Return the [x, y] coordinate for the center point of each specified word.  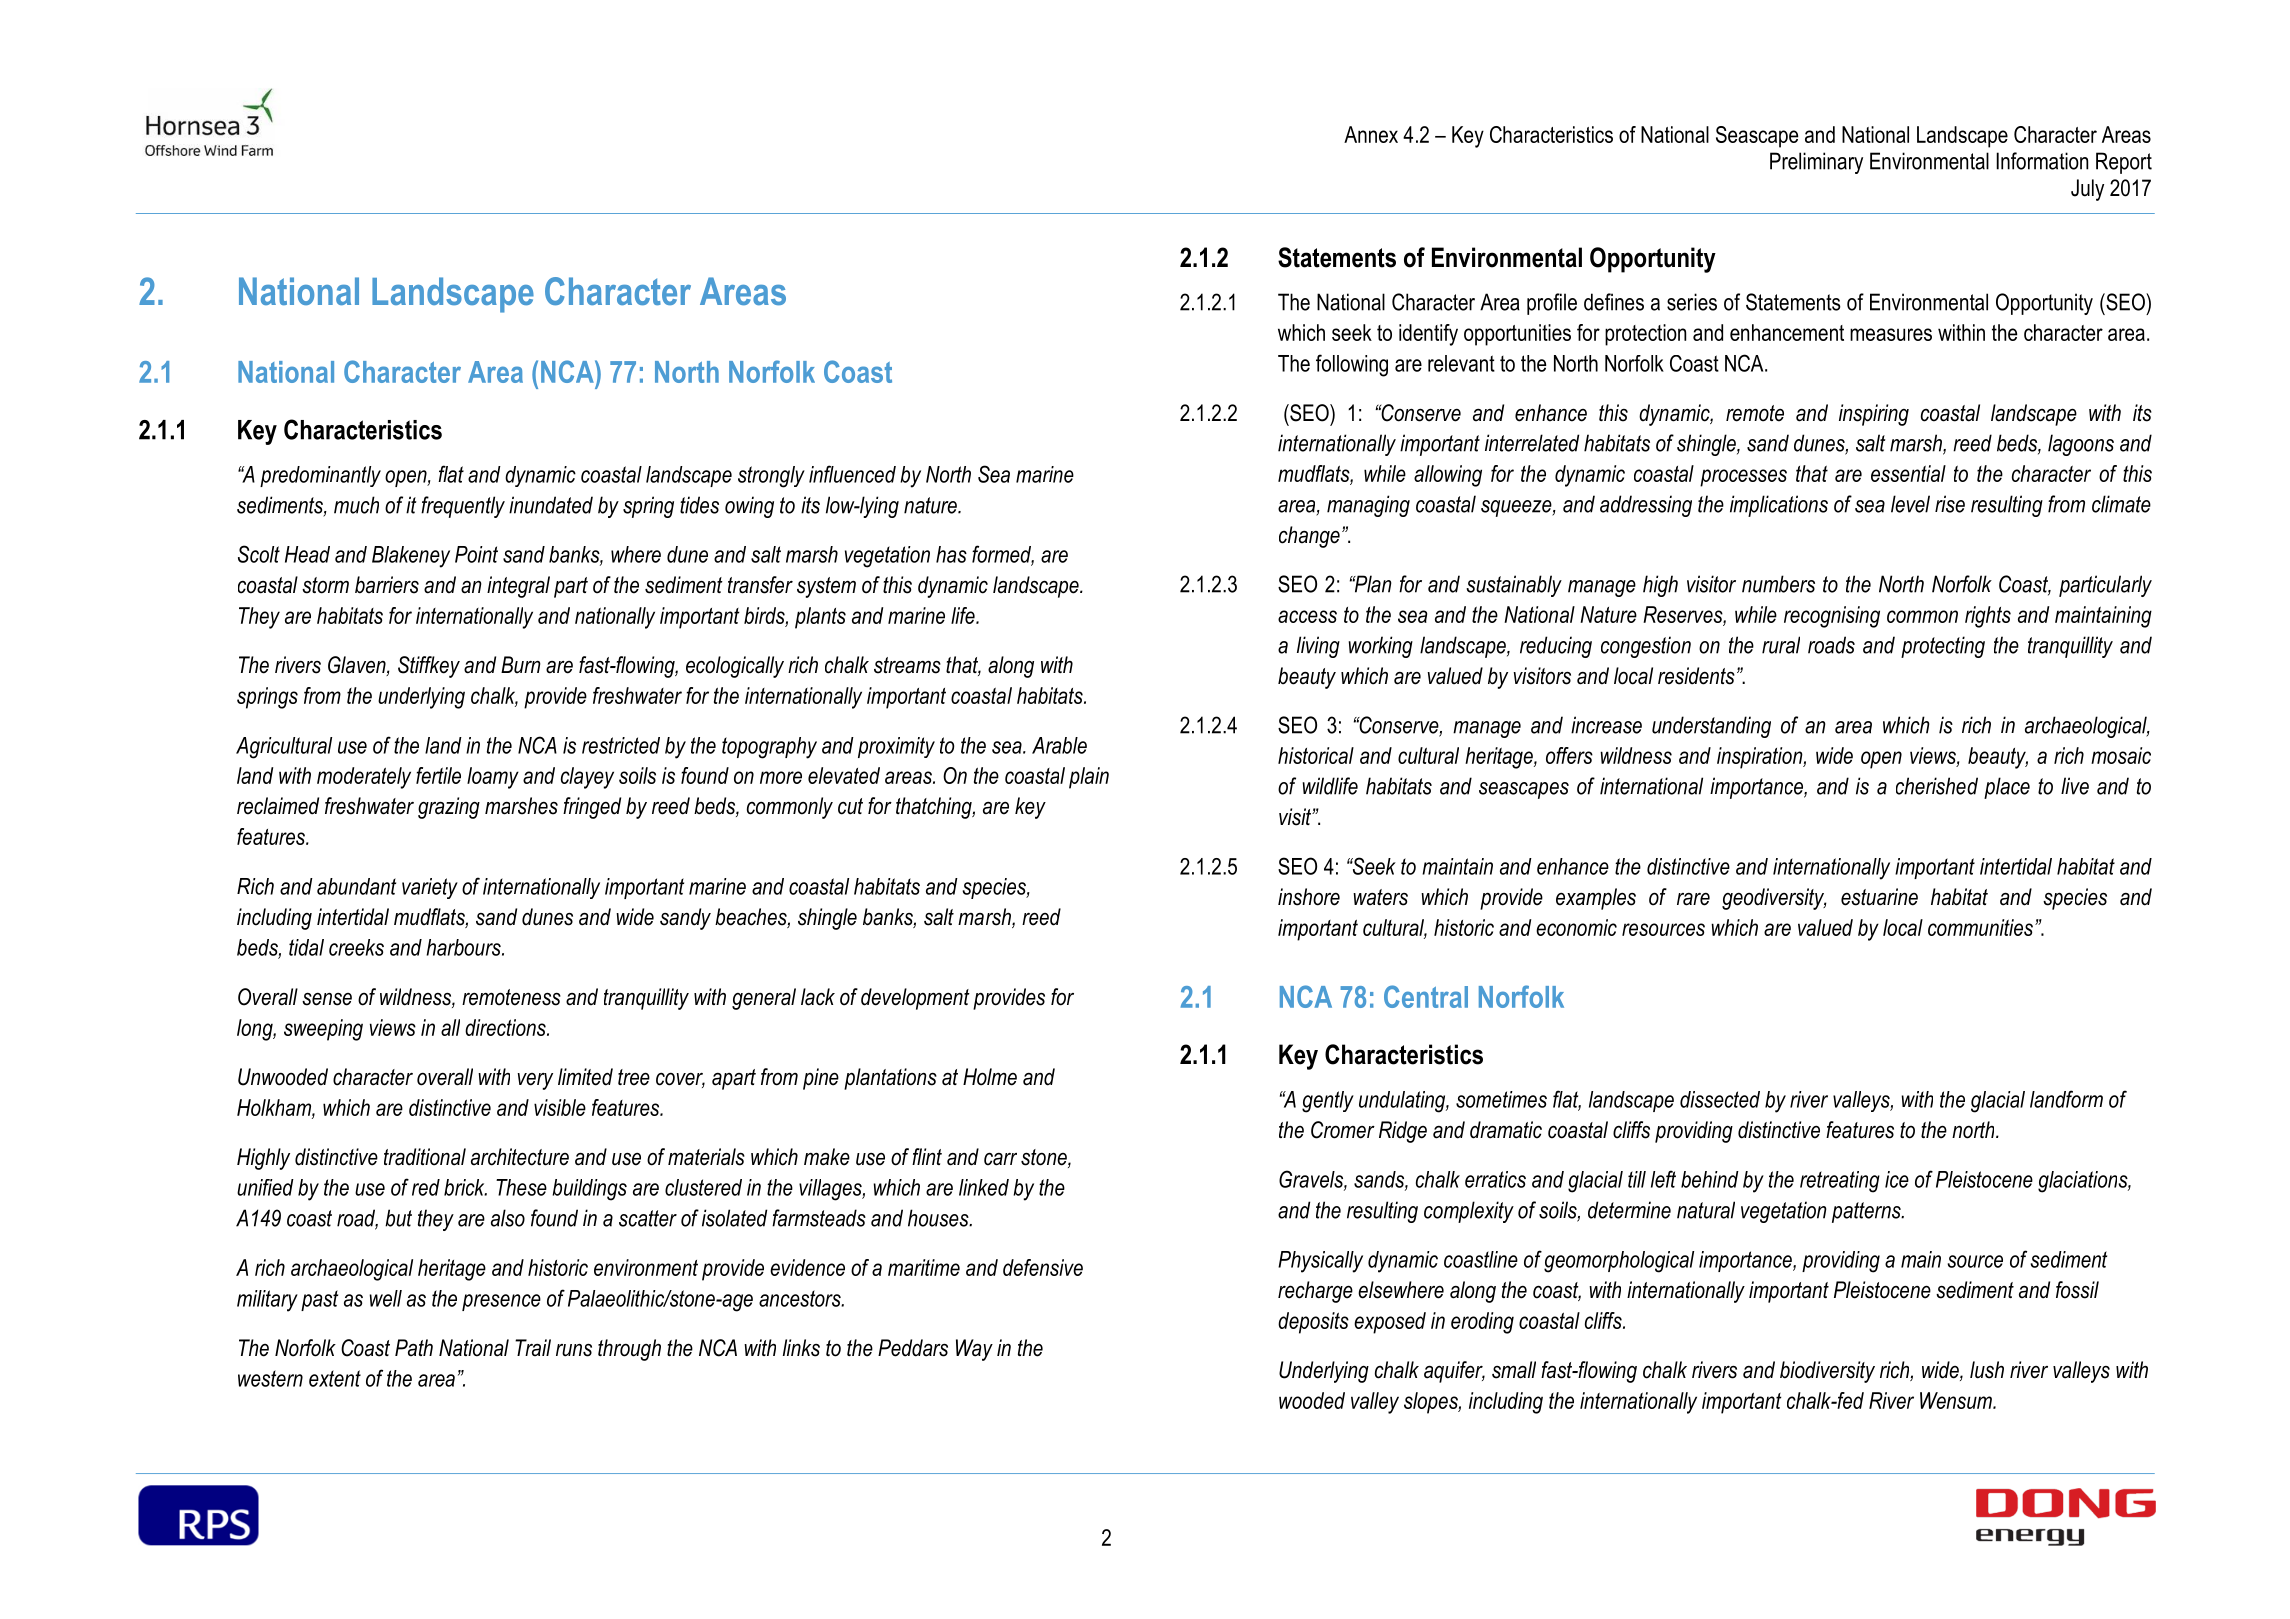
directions [506, 1027]
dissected [1720, 1099]
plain [1089, 778]
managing [1368, 506]
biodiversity [1827, 1372]
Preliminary [1816, 163]
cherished [1937, 786]
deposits [1313, 1323]
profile [1552, 304]
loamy [493, 778]
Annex [1371, 134]
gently [1328, 1102]
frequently [463, 507]
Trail [533, 1348]
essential [1908, 473]
